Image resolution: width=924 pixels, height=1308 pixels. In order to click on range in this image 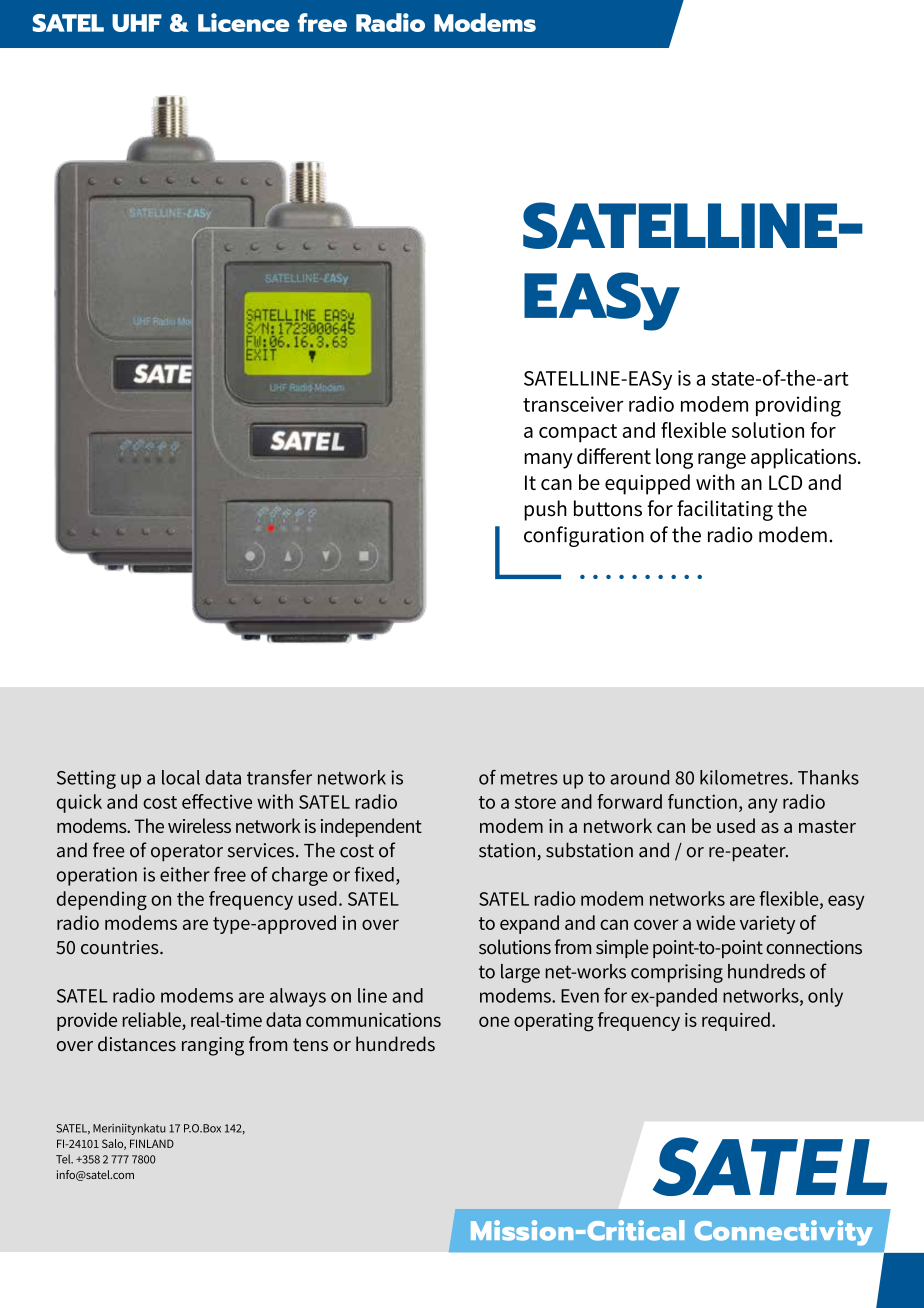, I will do `click(722, 461)`.
